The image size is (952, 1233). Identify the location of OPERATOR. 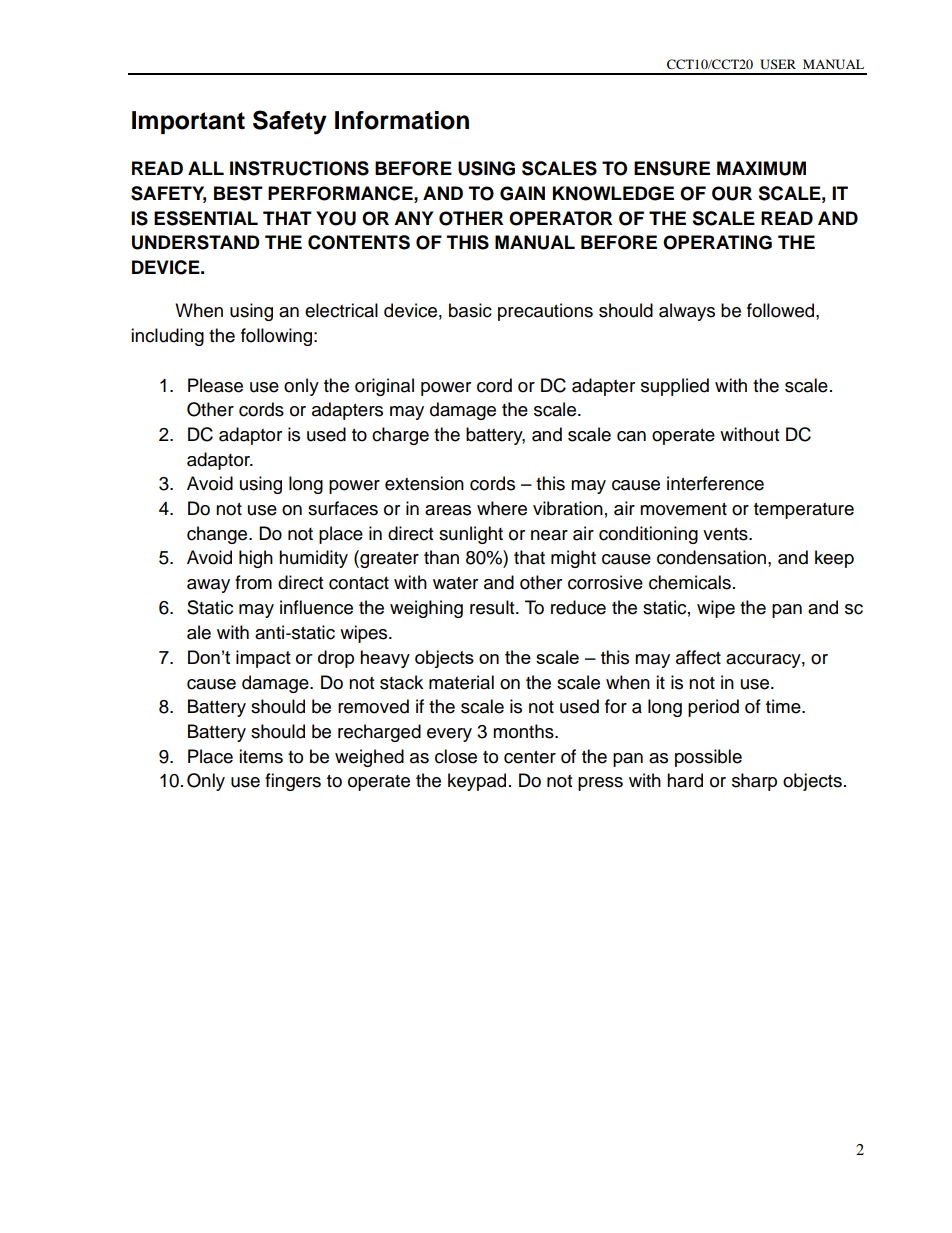
(560, 218).
